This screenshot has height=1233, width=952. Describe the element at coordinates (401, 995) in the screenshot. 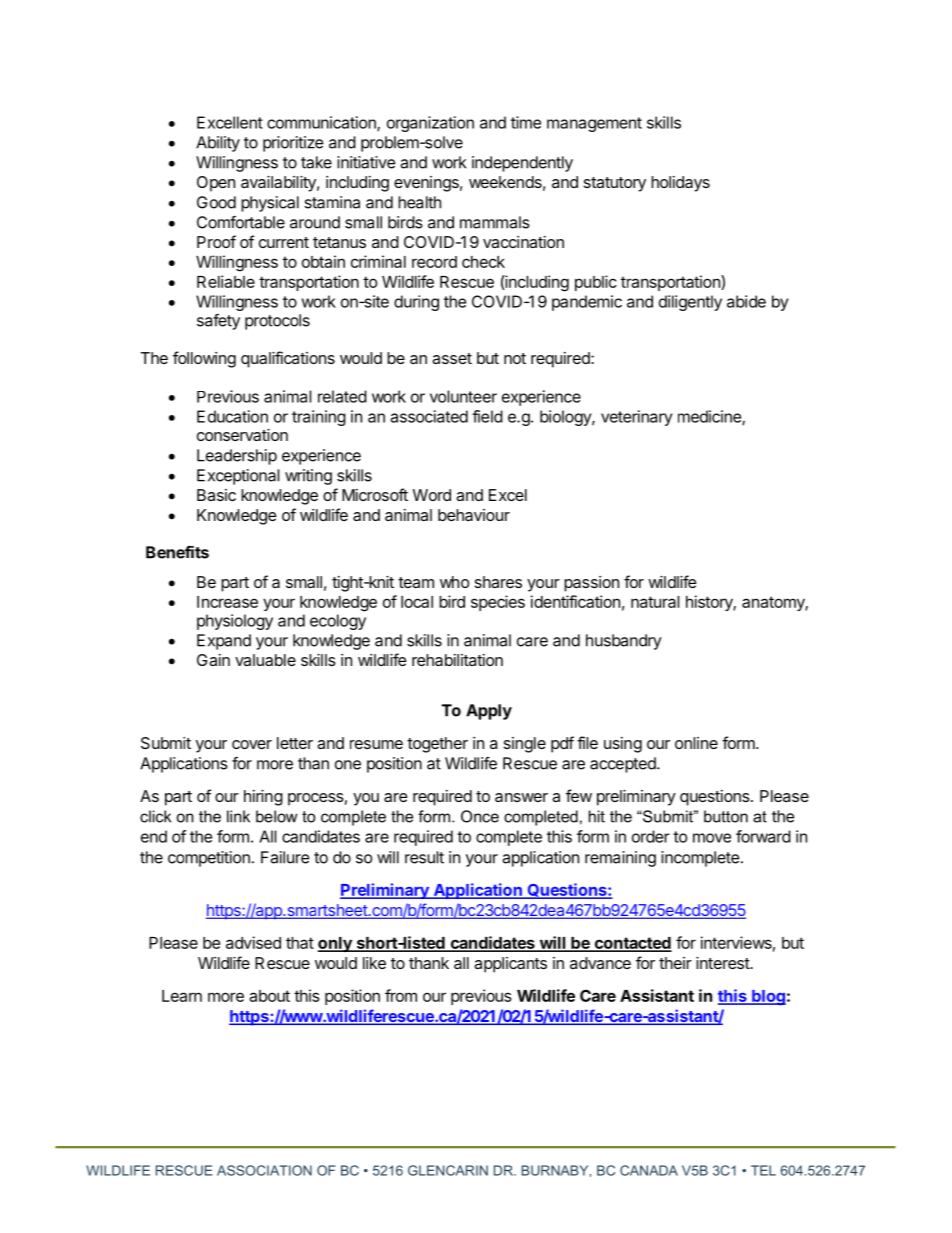

I see `from` at that location.
